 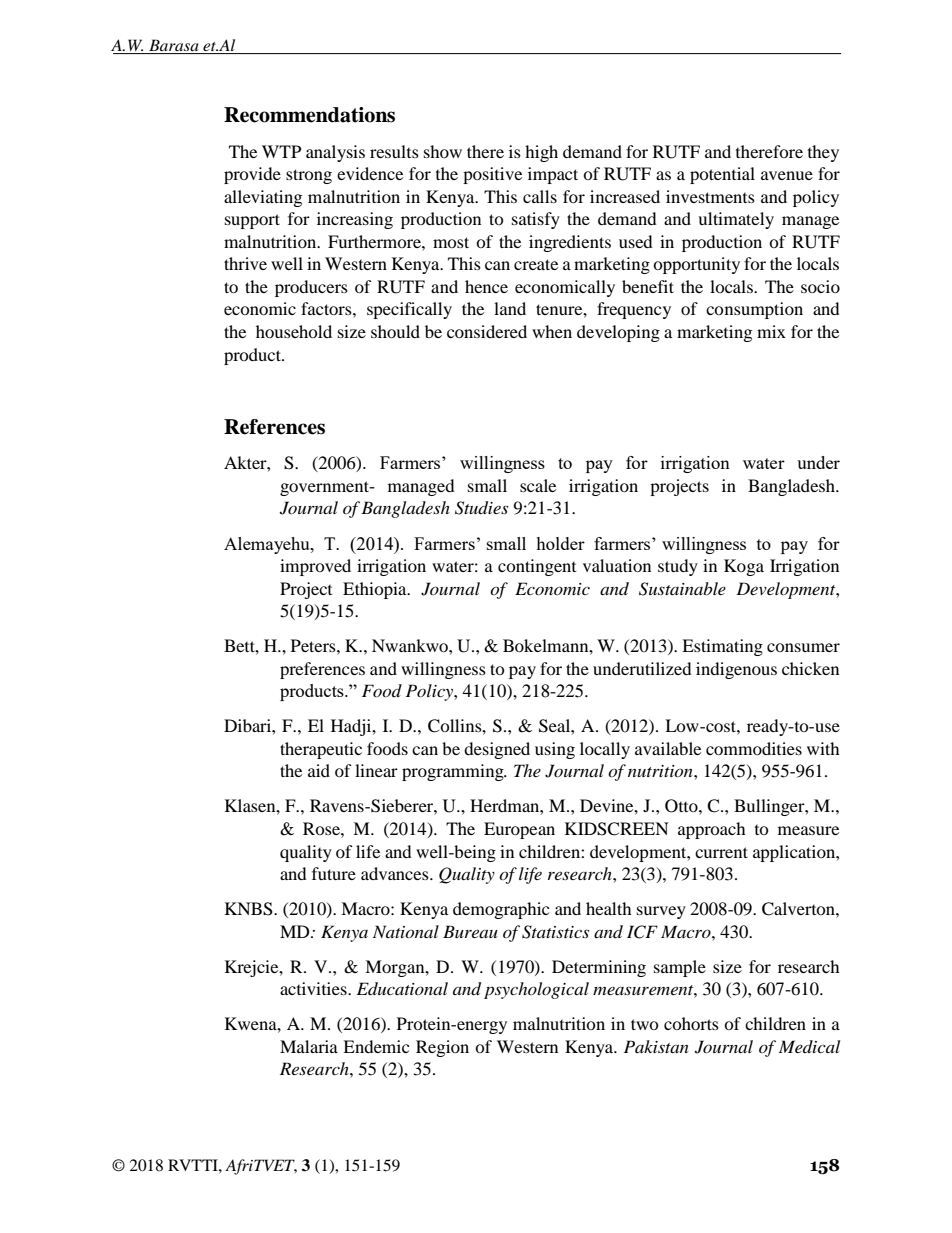 What do you see at coordinates (744, 567) in the image?
I see `Koga` at bounding box center [744, 567].
